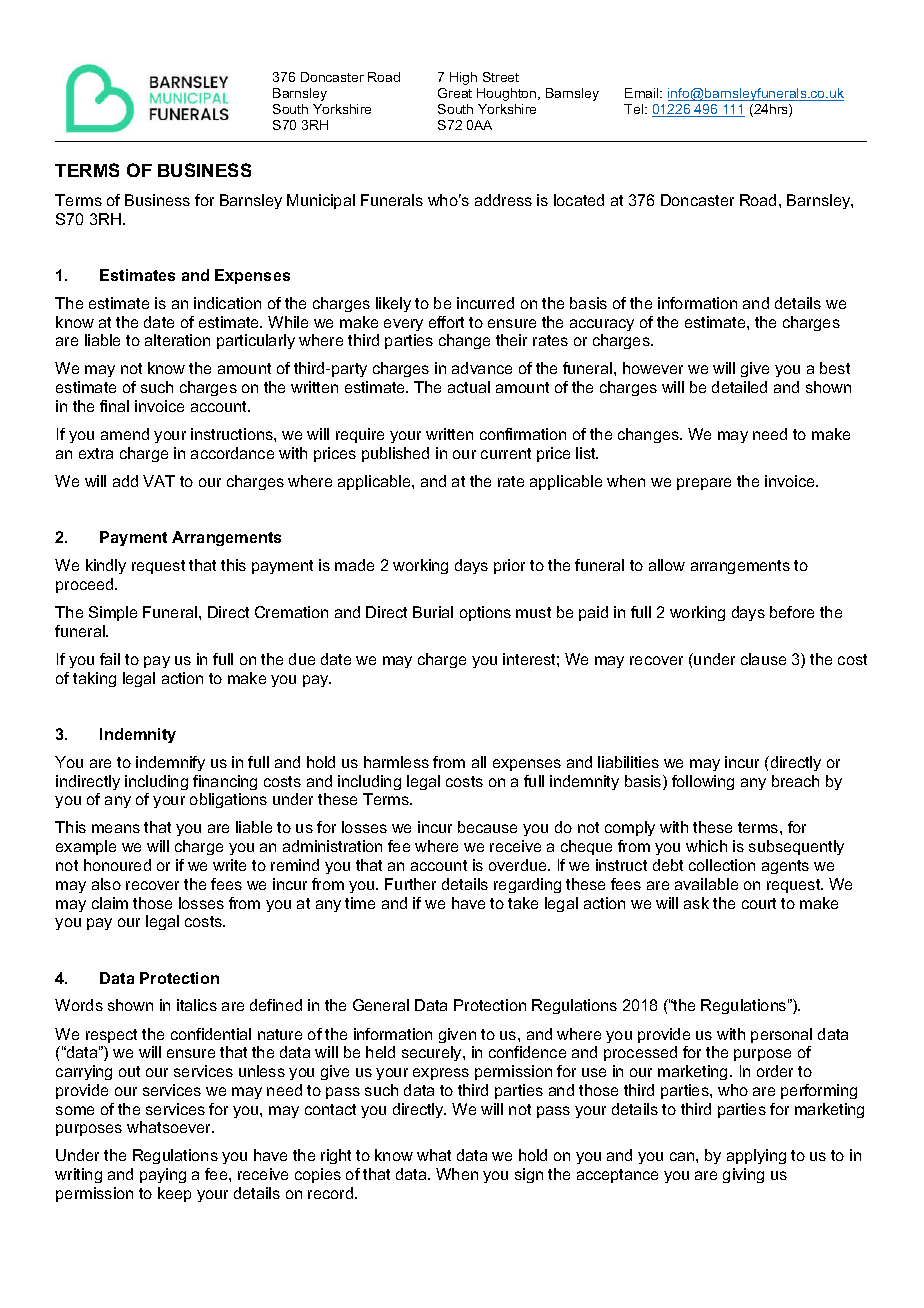 This document has width=924, height=1308. I want to click on court, so click(759, 903).
